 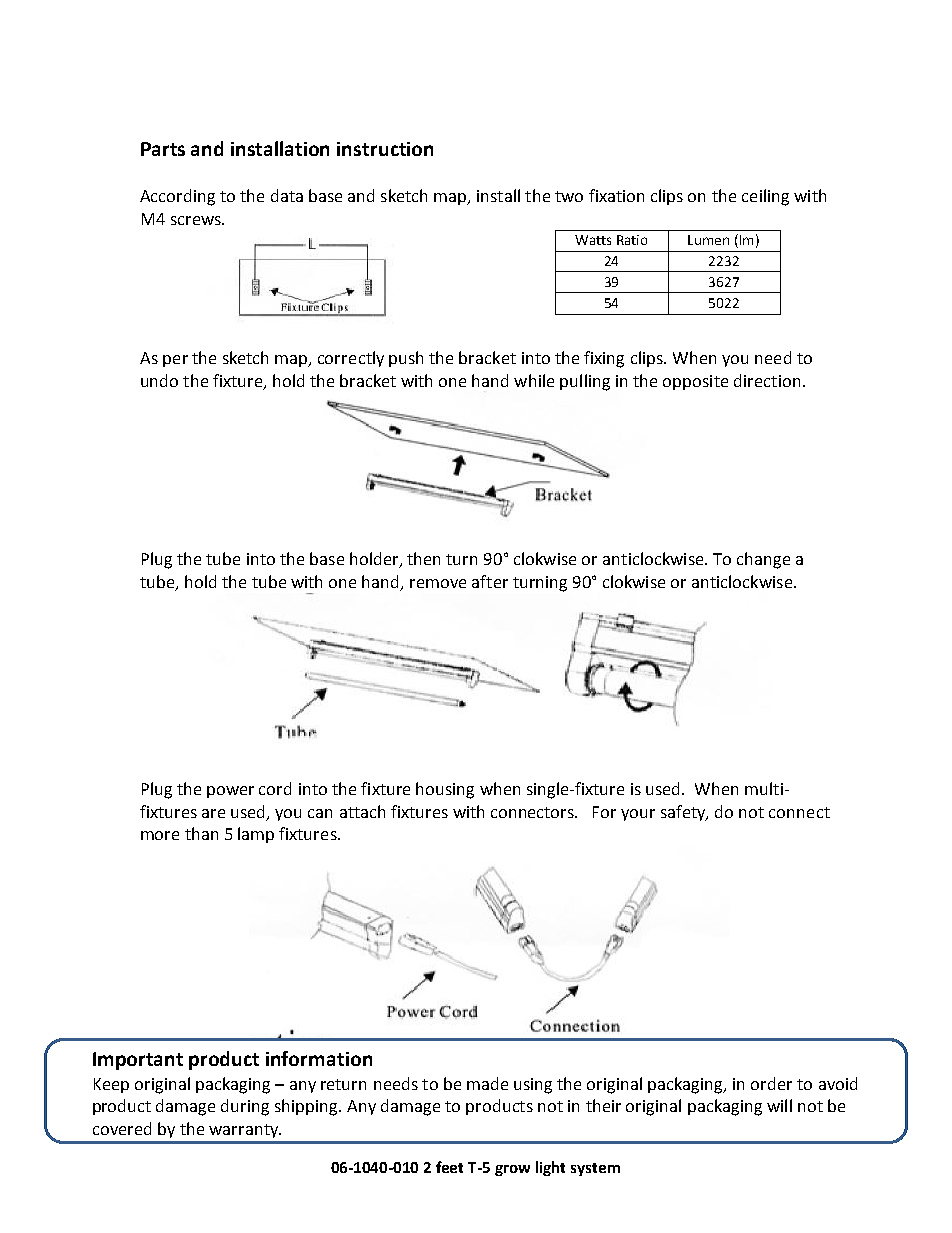 I want to click on undo, so click(x=159, y=380).
